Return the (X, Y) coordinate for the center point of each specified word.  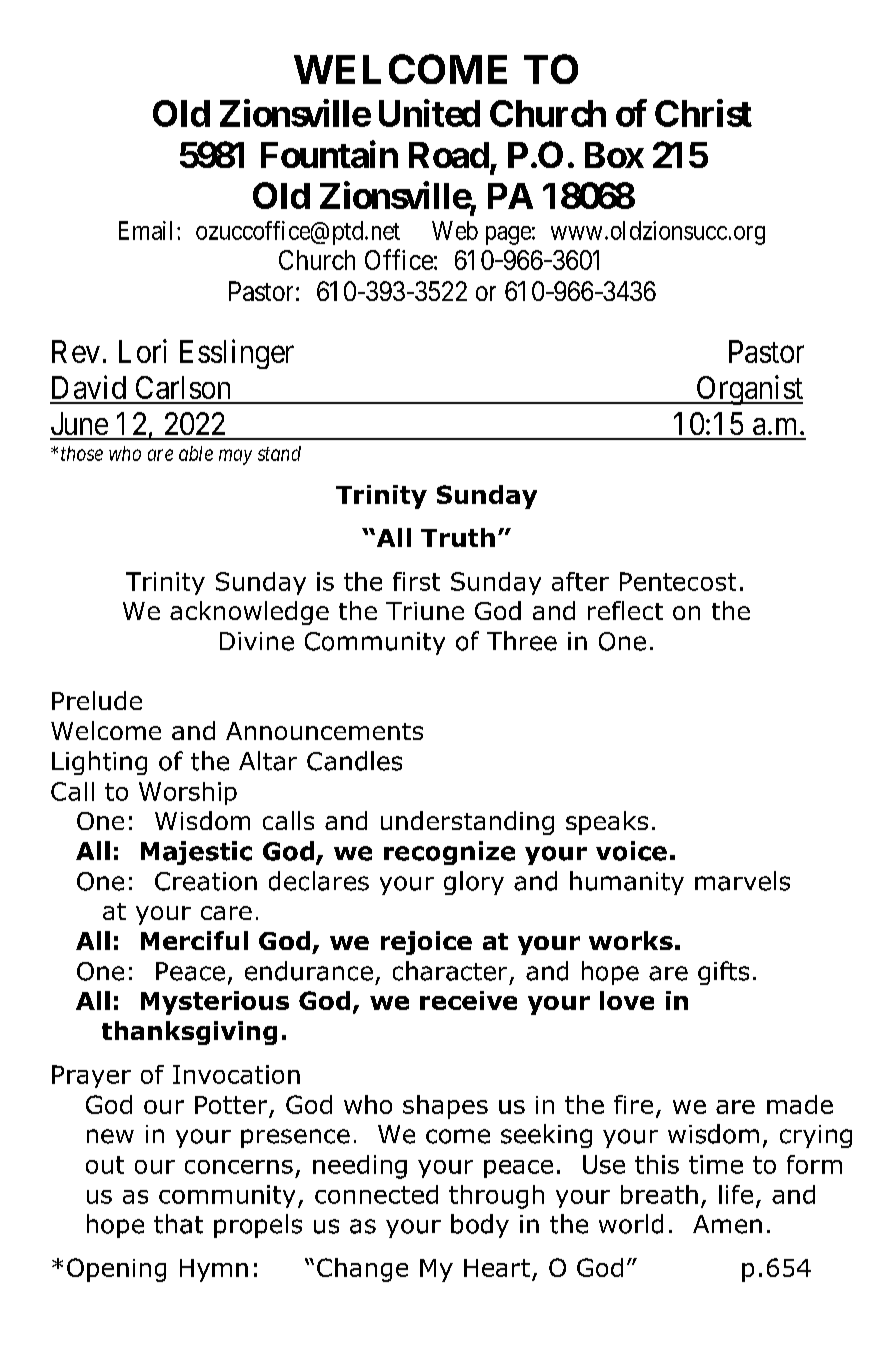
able (196, 453)
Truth (458, 537)
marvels (742, 881)
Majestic (196, 853)
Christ (703, 113)
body (480, 1226)
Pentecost (678, 581)
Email (148, 230)
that (178, 1224)
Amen (727, 1224)
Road (449, 155)
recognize (449, 853)
